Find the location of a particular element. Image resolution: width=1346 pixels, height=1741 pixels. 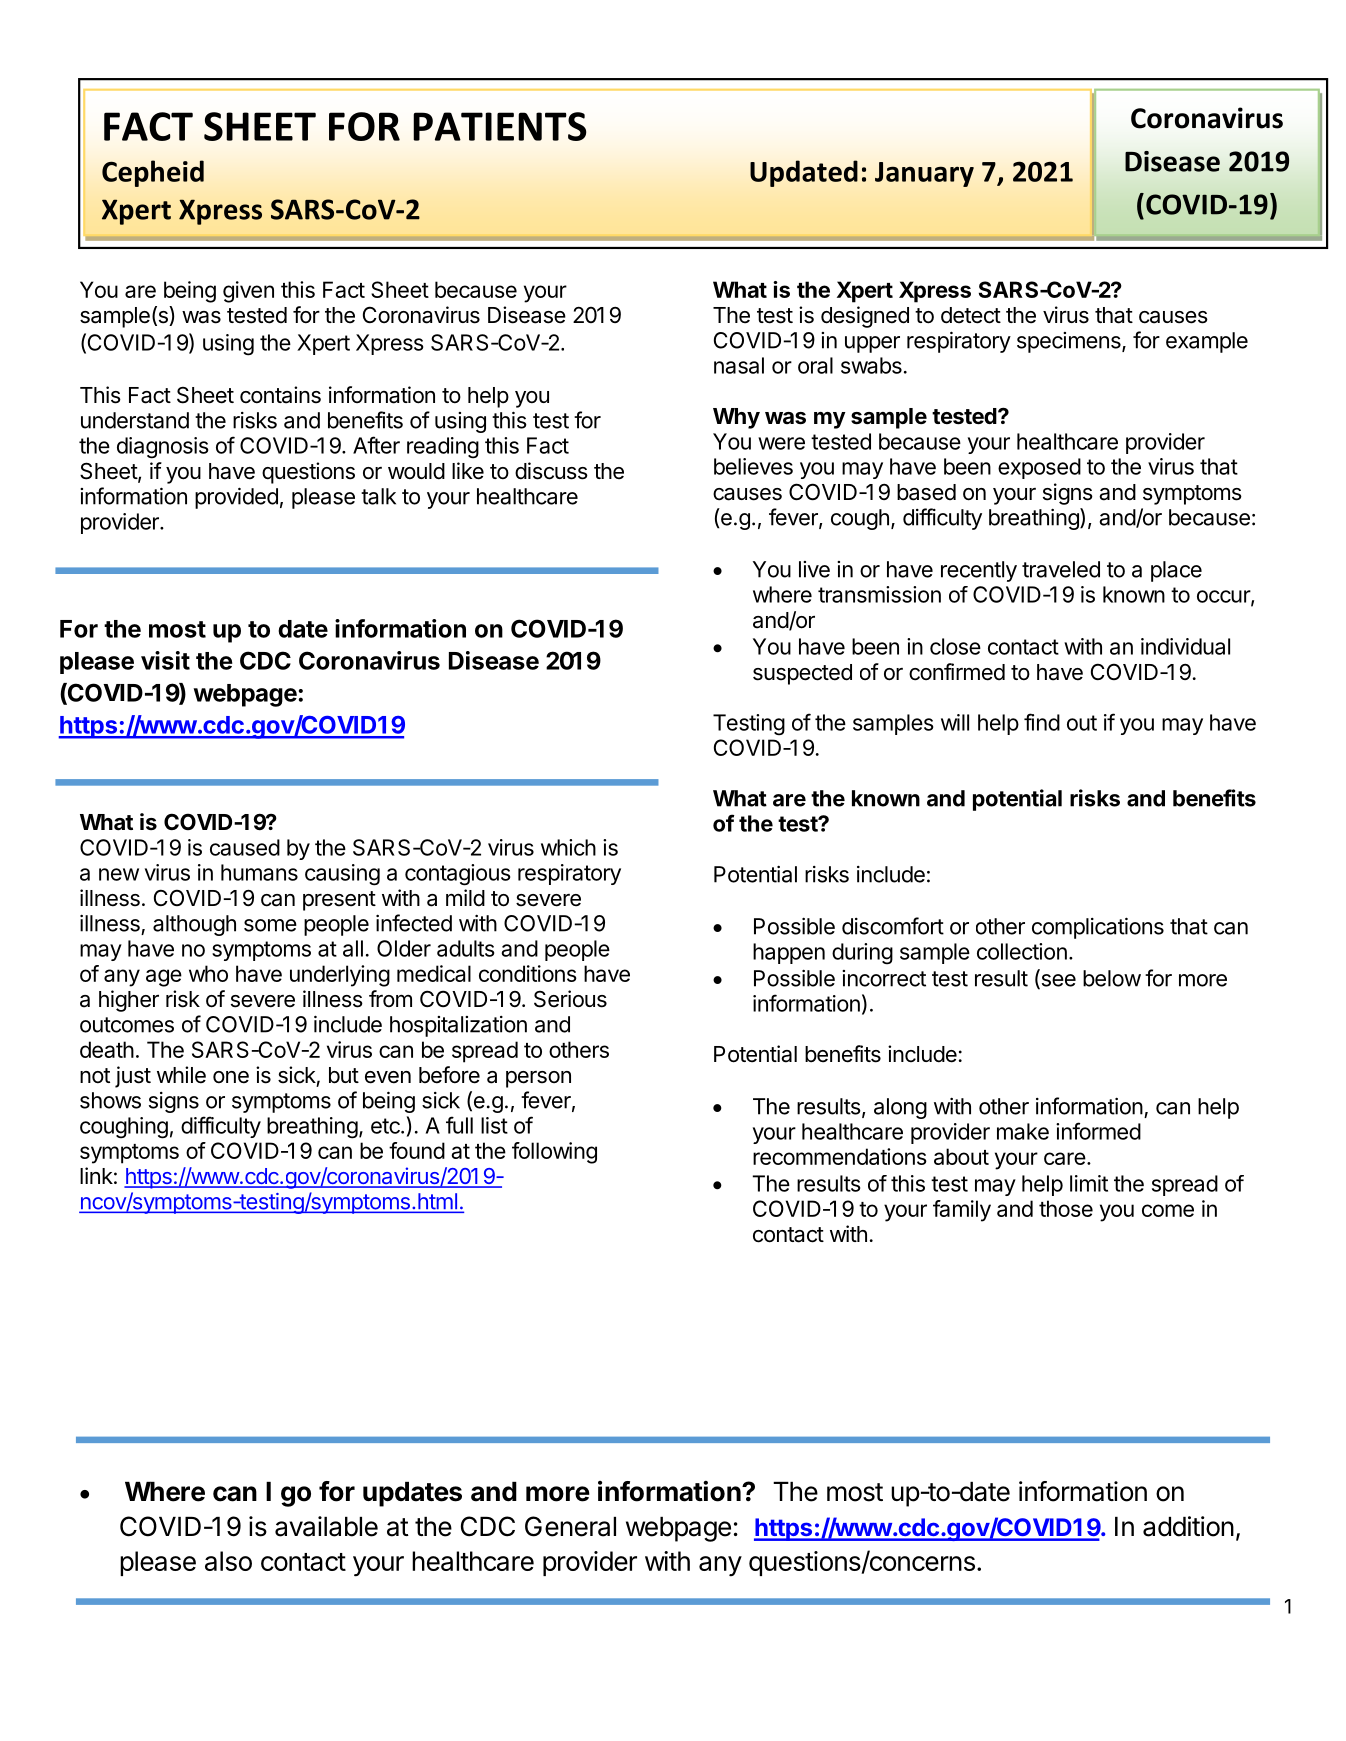

visit is located at coordinates (165, 660).
